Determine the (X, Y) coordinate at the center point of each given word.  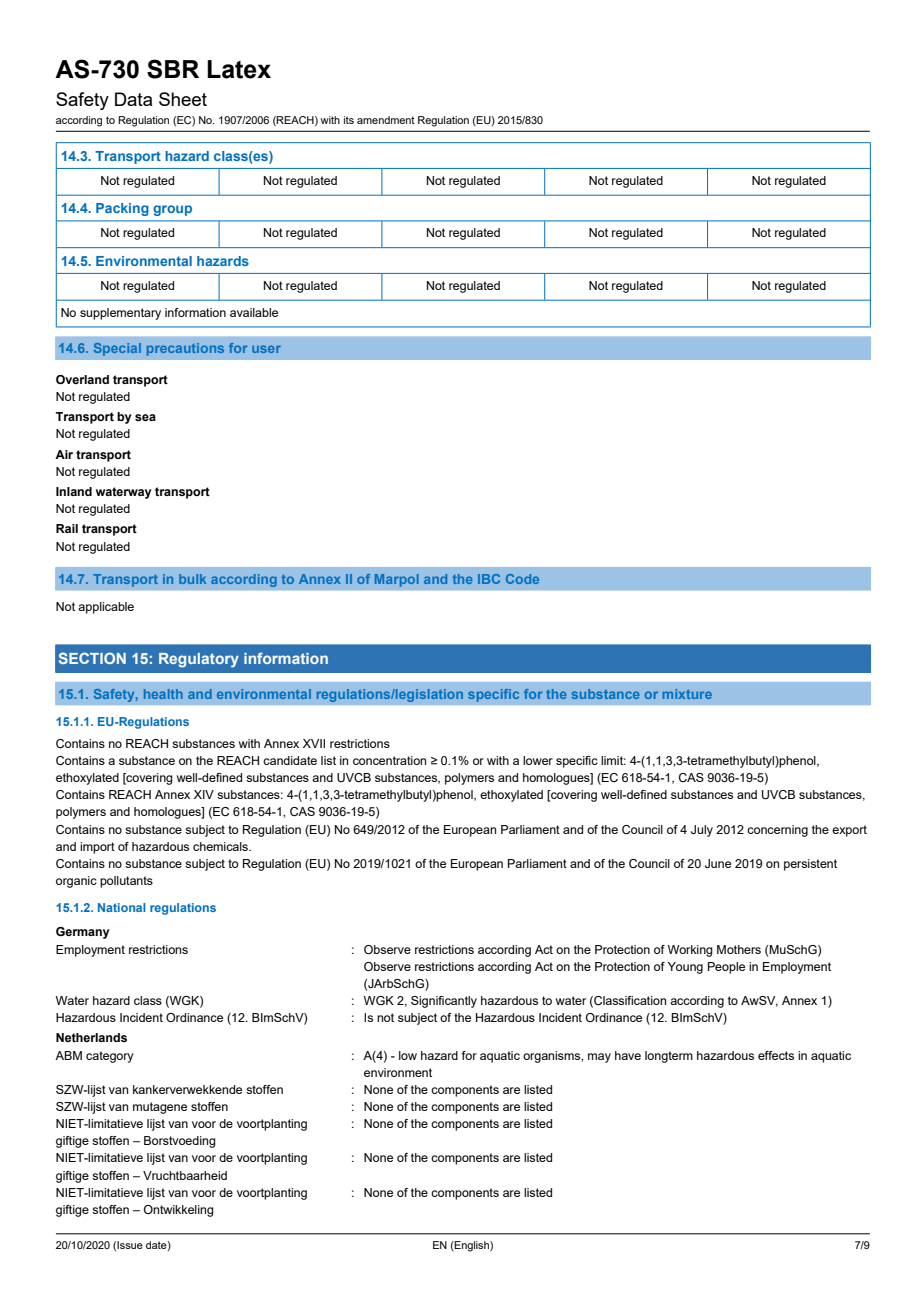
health (163, 694)
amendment (386, 120)
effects (776, 1055)
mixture (687, 694)
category (110, 1057)
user (266, 349)
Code (522, 579)
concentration (389, 760)
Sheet (183, 99)
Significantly (444, 1002)
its (349, 120)
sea (145, 417)
